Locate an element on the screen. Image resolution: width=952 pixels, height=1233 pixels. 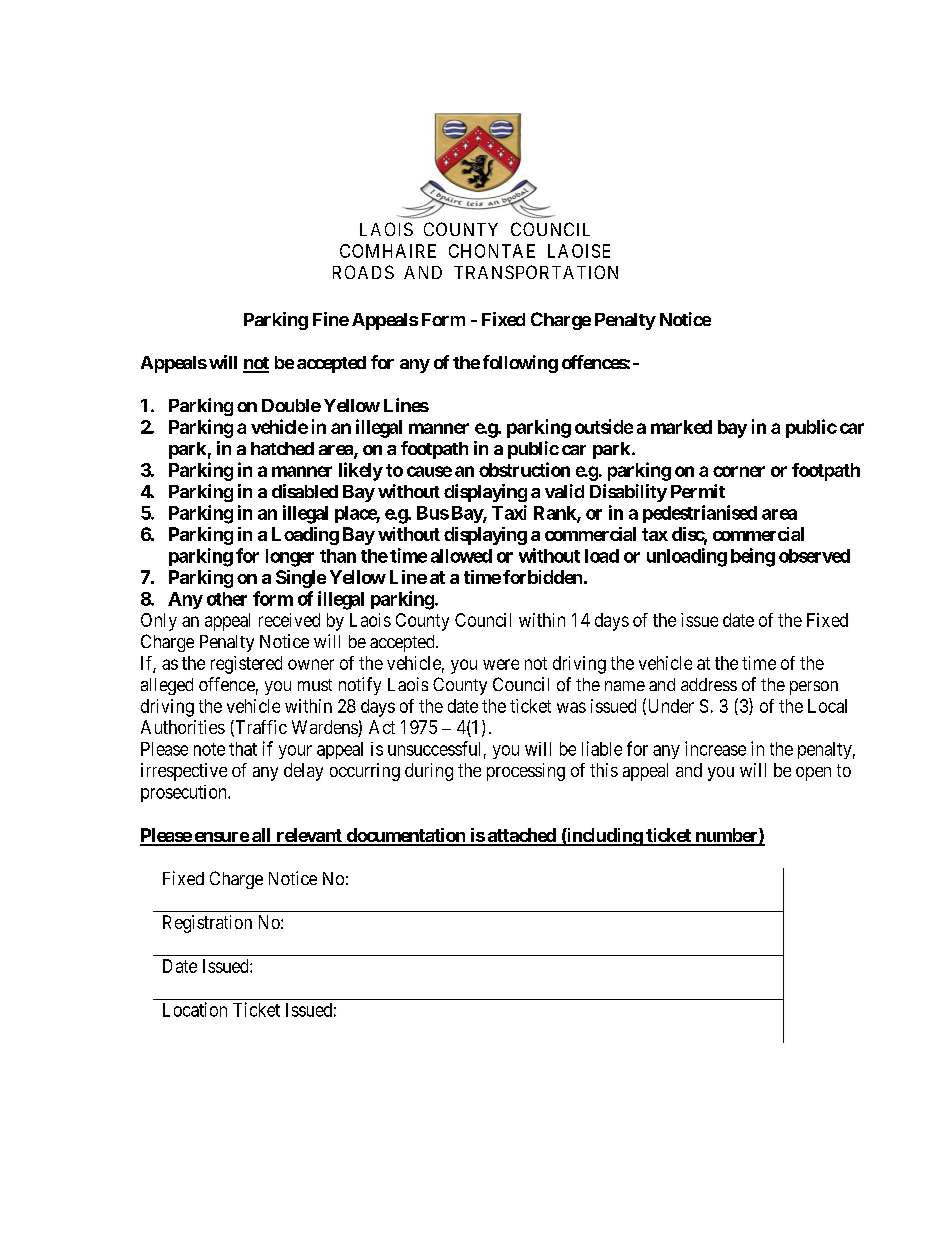
Location is located at coordinates (195, 1009).
